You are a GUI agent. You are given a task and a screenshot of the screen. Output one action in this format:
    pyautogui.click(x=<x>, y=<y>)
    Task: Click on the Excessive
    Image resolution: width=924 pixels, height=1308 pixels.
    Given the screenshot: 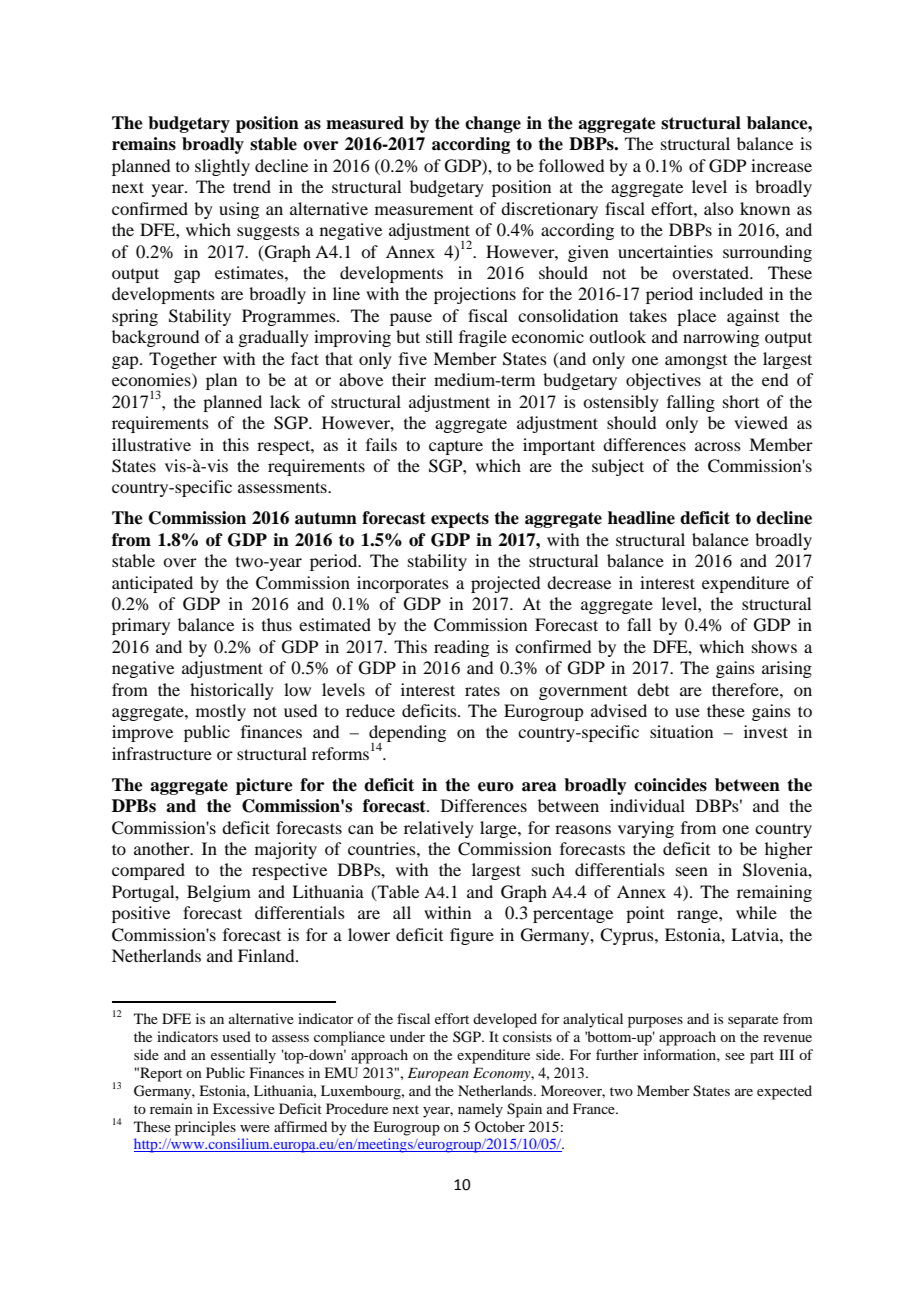 What is the action you would take?
    pyautogui.click(x=244, y=1108)
